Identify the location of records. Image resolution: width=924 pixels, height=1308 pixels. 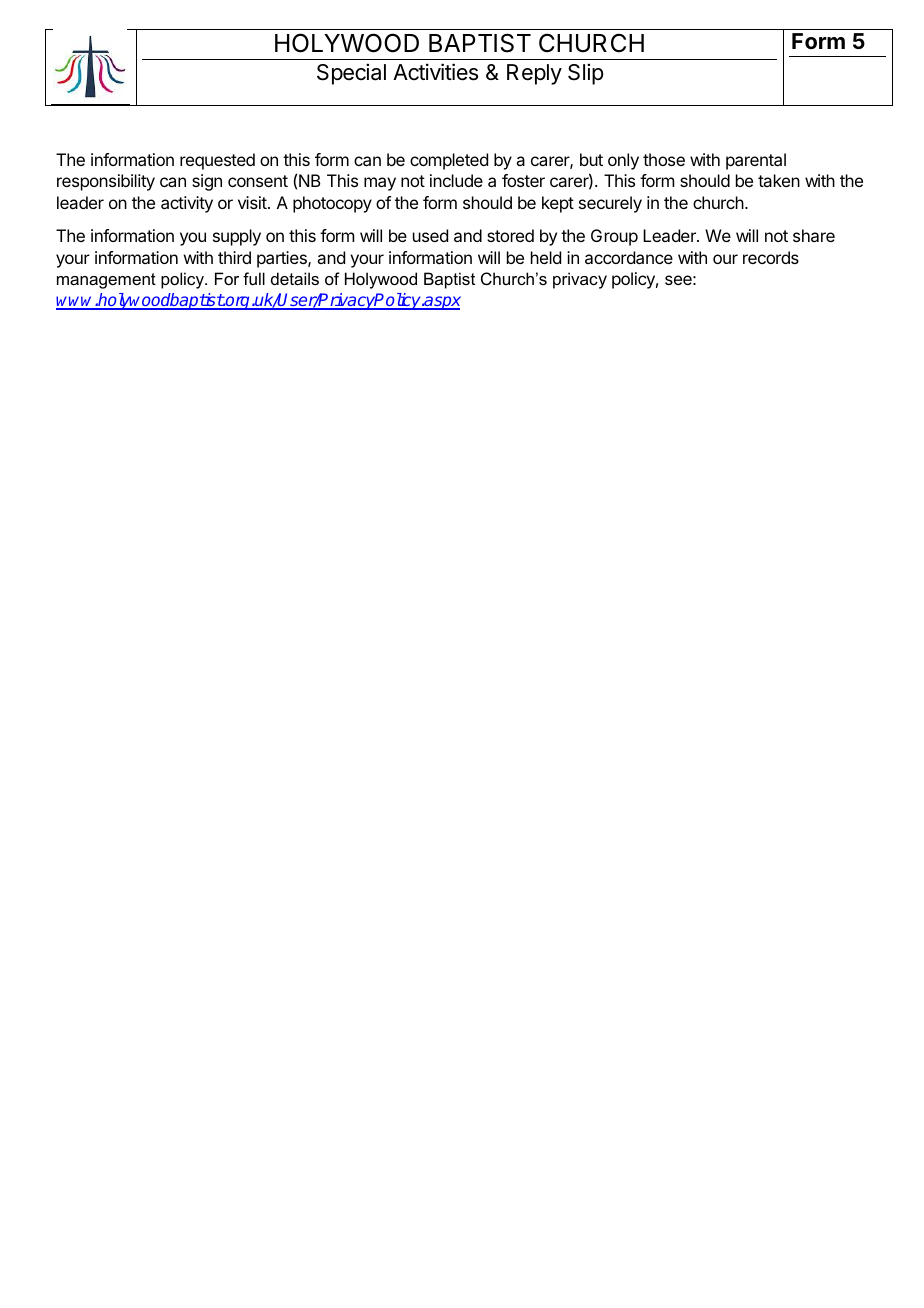
(771, 257).
